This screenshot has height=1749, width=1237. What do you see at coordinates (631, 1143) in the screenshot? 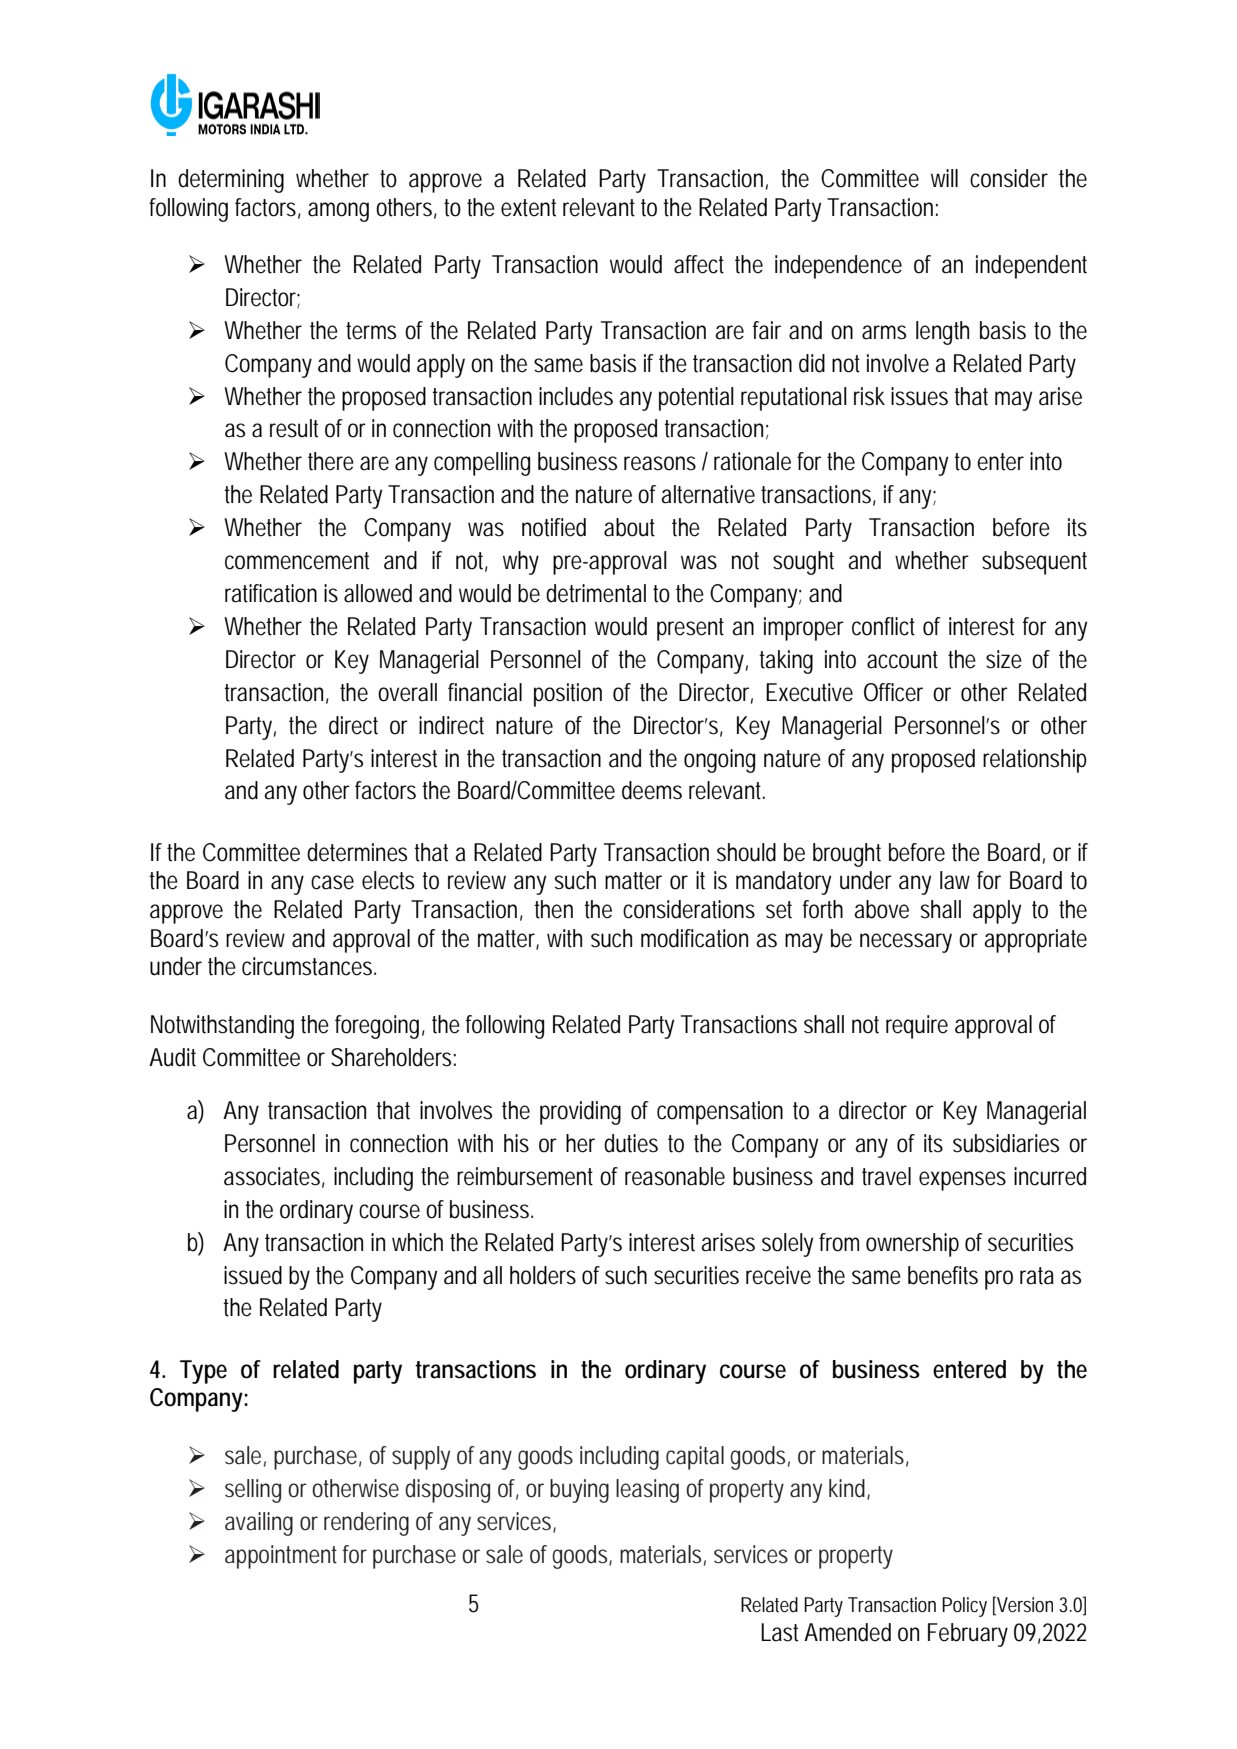
I see `duties` at bounding box center [631, 1143].
